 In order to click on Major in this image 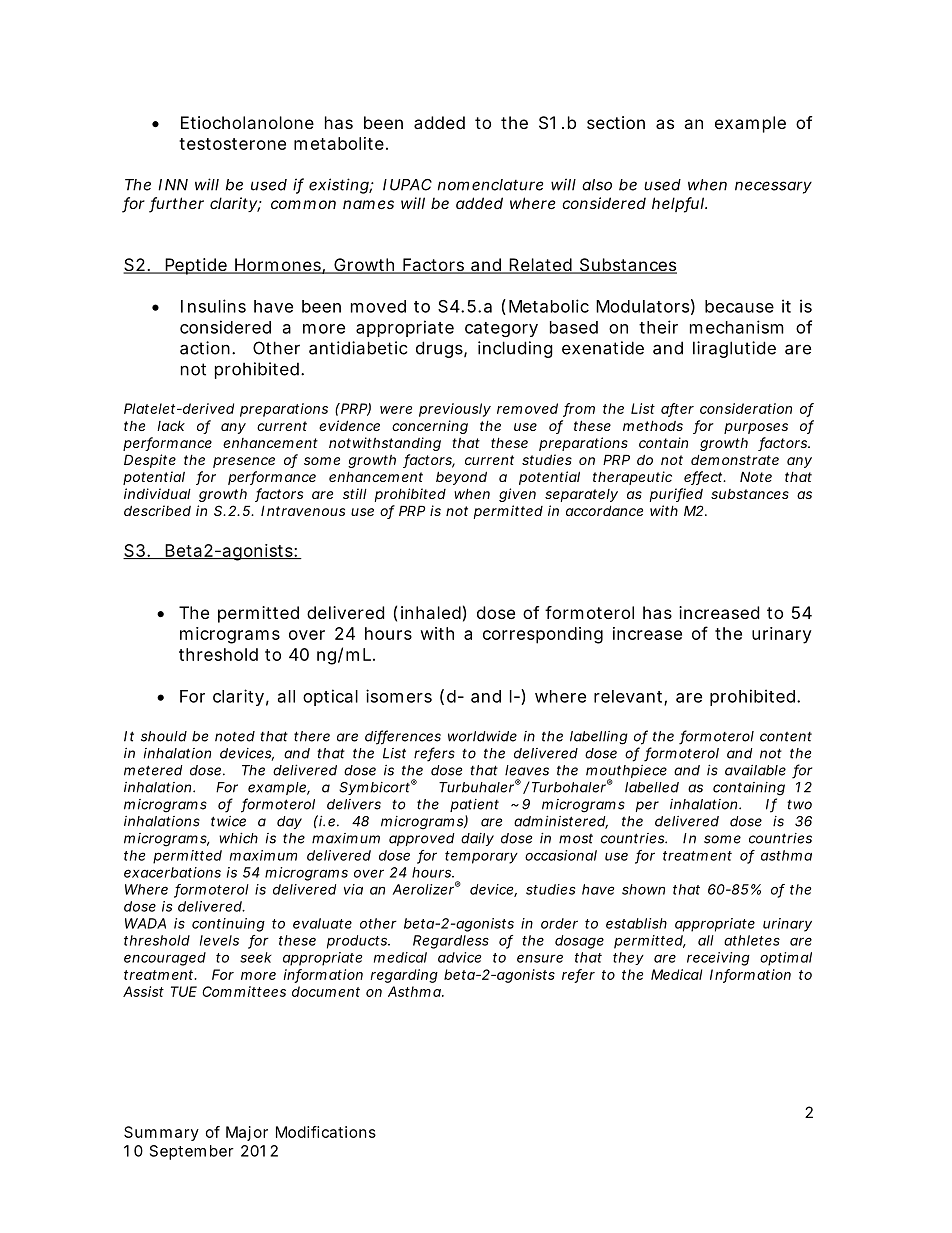, I will do `click(247, 1133)`.
